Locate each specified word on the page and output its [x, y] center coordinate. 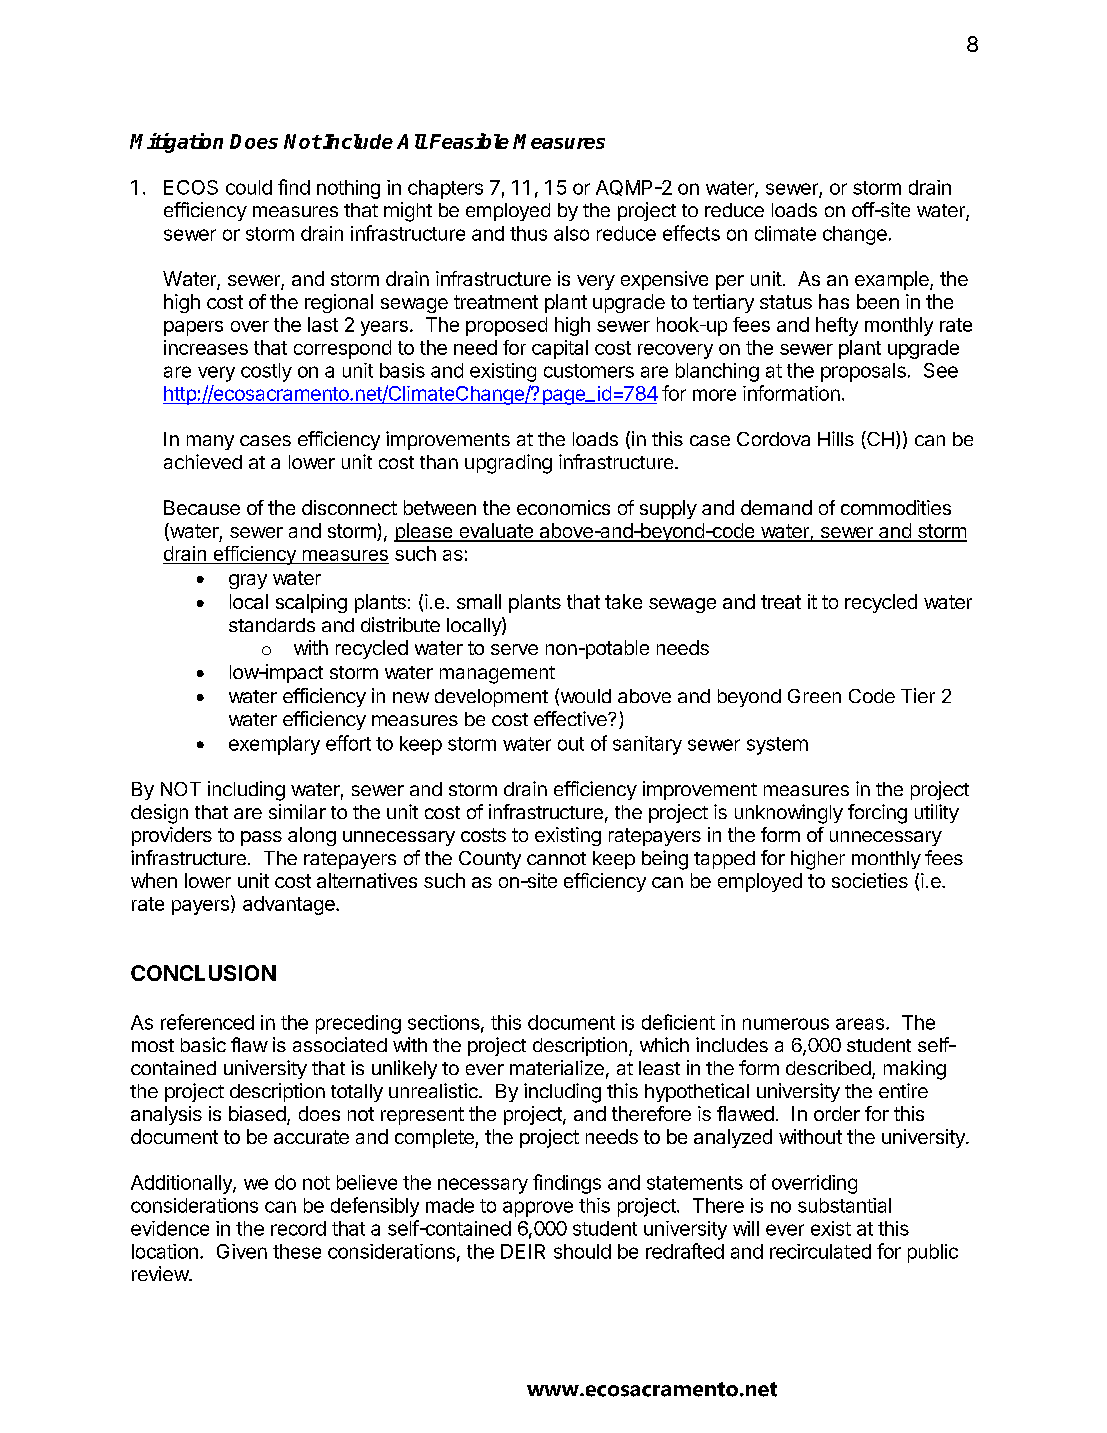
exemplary [274, 745]
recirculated [820, 1251]
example [893, 280]
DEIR [523, 1251]
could [249, 187]
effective [571, 718]
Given [242, 1251]
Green [814, 696]
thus [528, 233]
